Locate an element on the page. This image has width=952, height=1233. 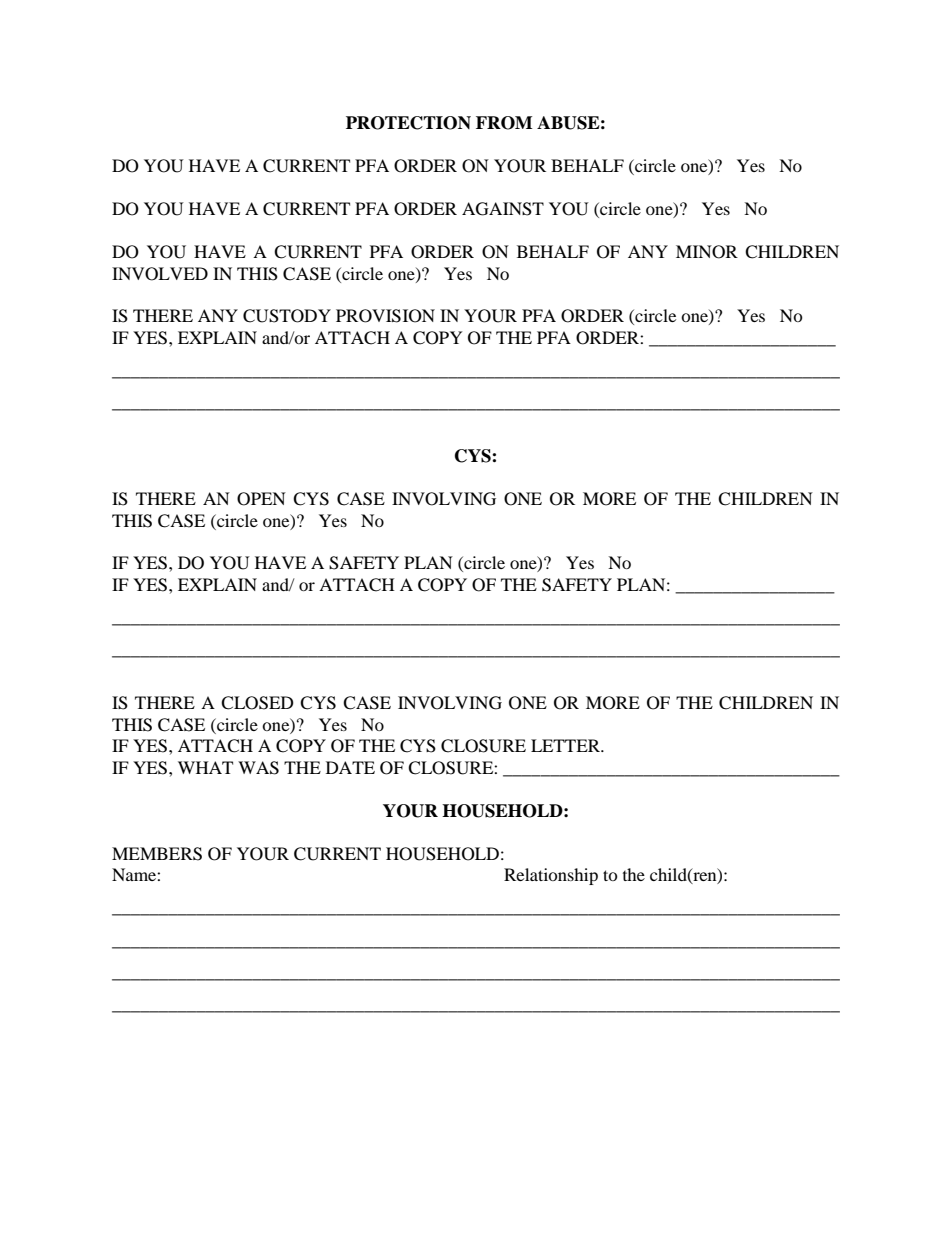
WHAT is located at coordinates (205, 767).
